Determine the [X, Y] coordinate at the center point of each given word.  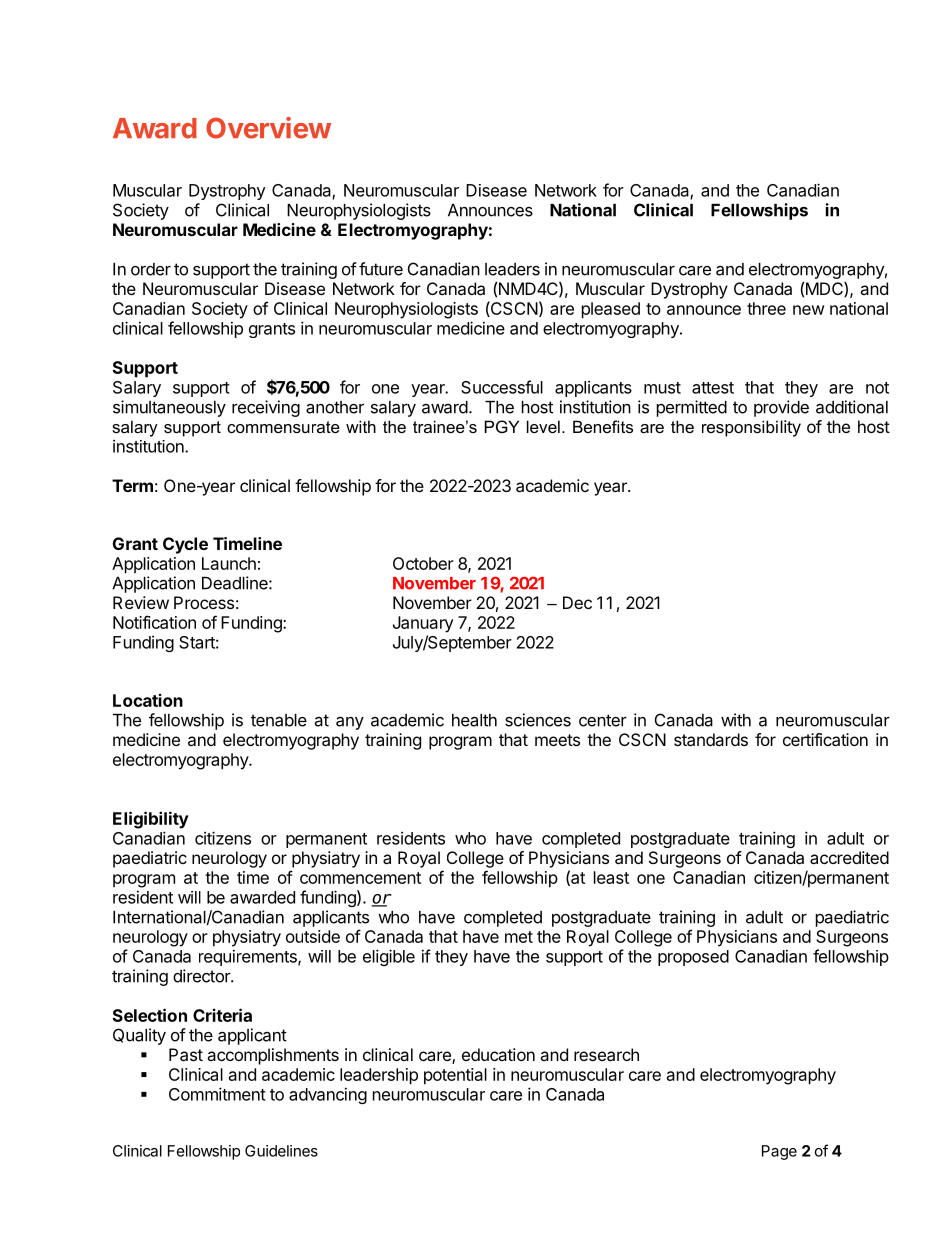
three [766, 308]
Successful [502, 387]
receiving [266, 408]
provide [781, 408]
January [423, 624]
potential [455, 1076]
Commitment [217, 1094]
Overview [268, 128]
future [381, 269]
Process [204, 602]
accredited [849, 857]
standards [711, 739]
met [519, 937]
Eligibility [151, 820]
